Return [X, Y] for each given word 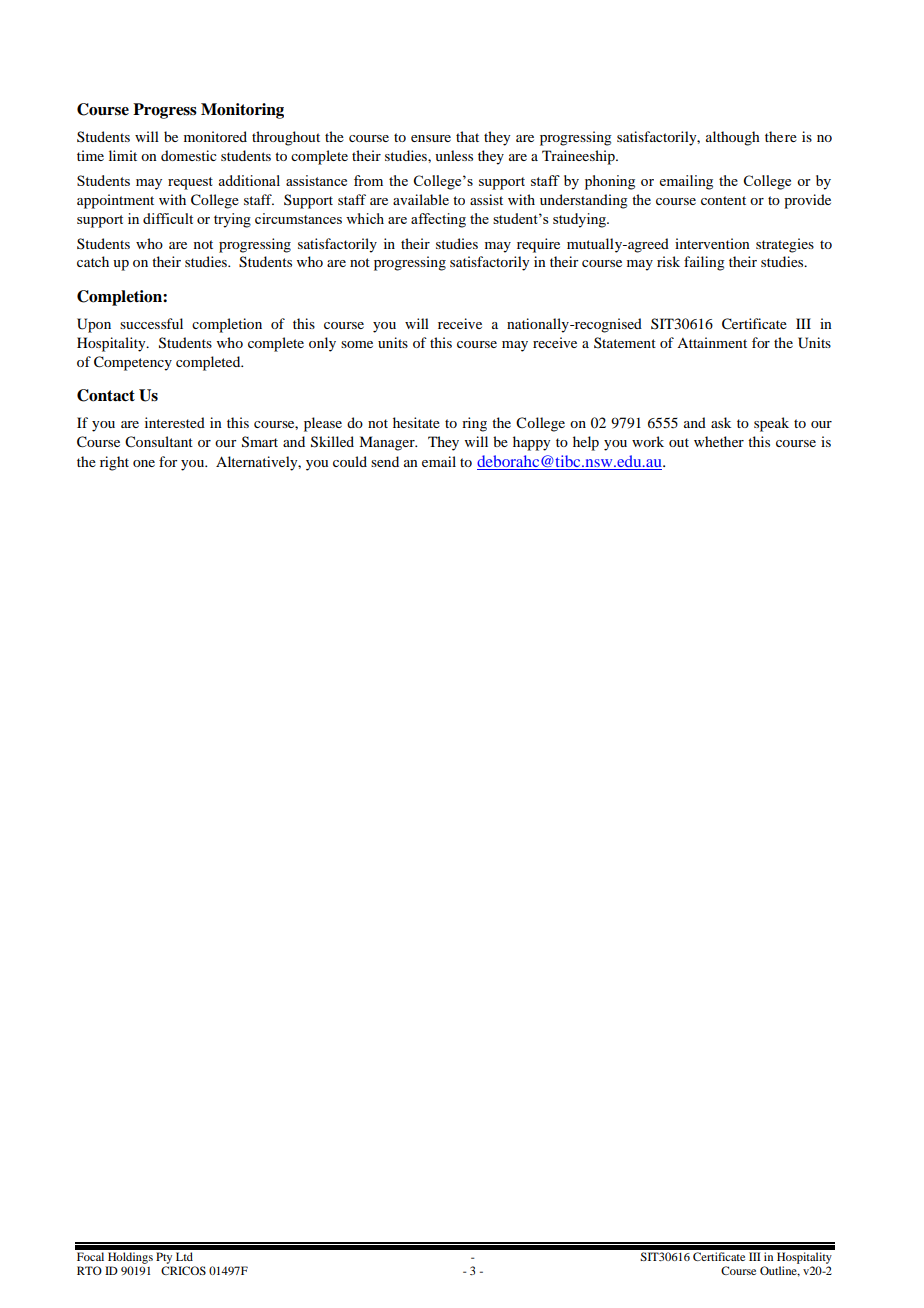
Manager [388, 443]
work [648, 441]
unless [454, 155]
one [144, 463]
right [114, 463]
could [350, 461]
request [190, 183]
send [385, 461]
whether [719, 441]
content [723, 200]
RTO [89, 1270]
